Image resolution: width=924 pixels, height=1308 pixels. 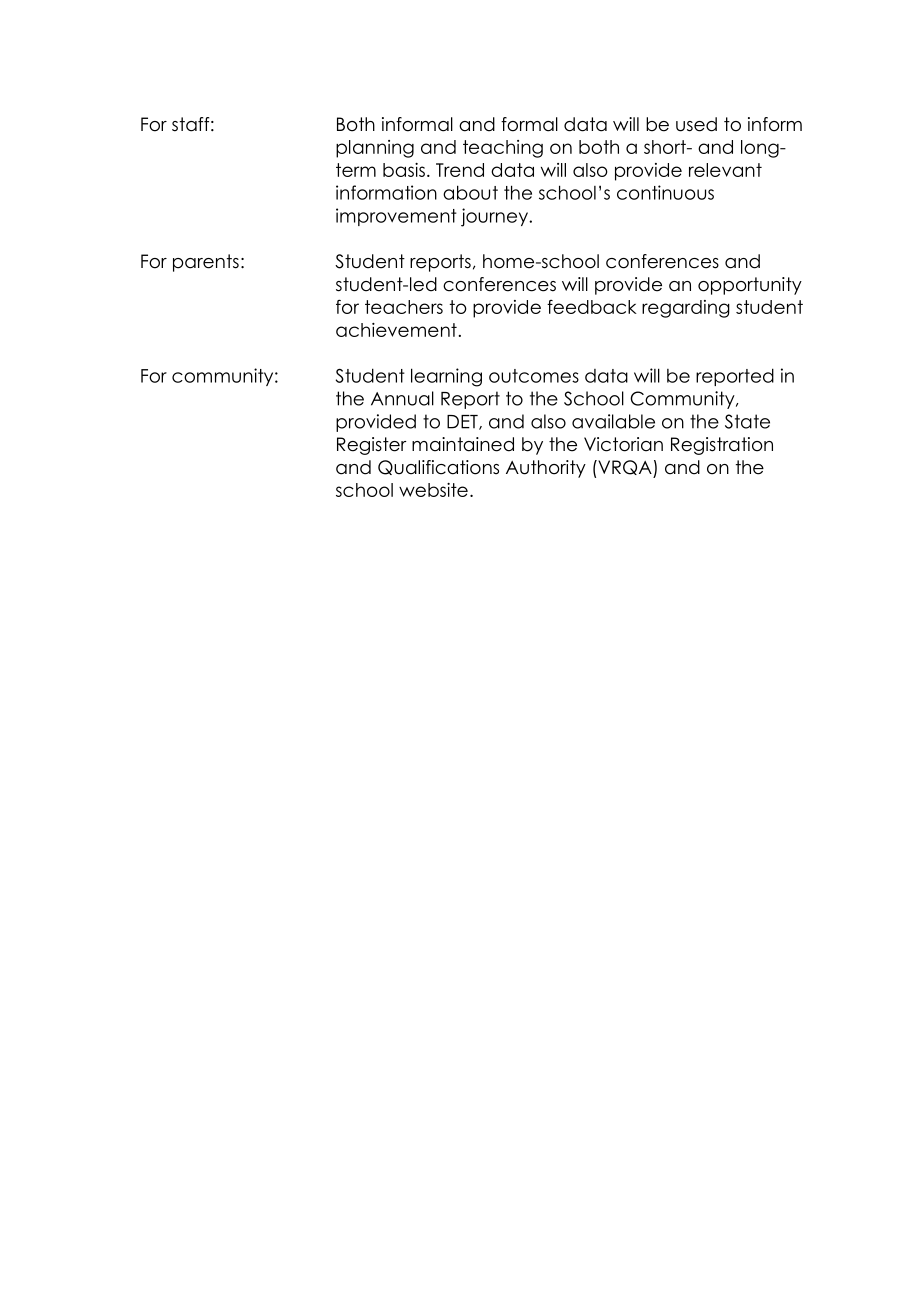 I want to click on parents, so click(x=206, y=263).
